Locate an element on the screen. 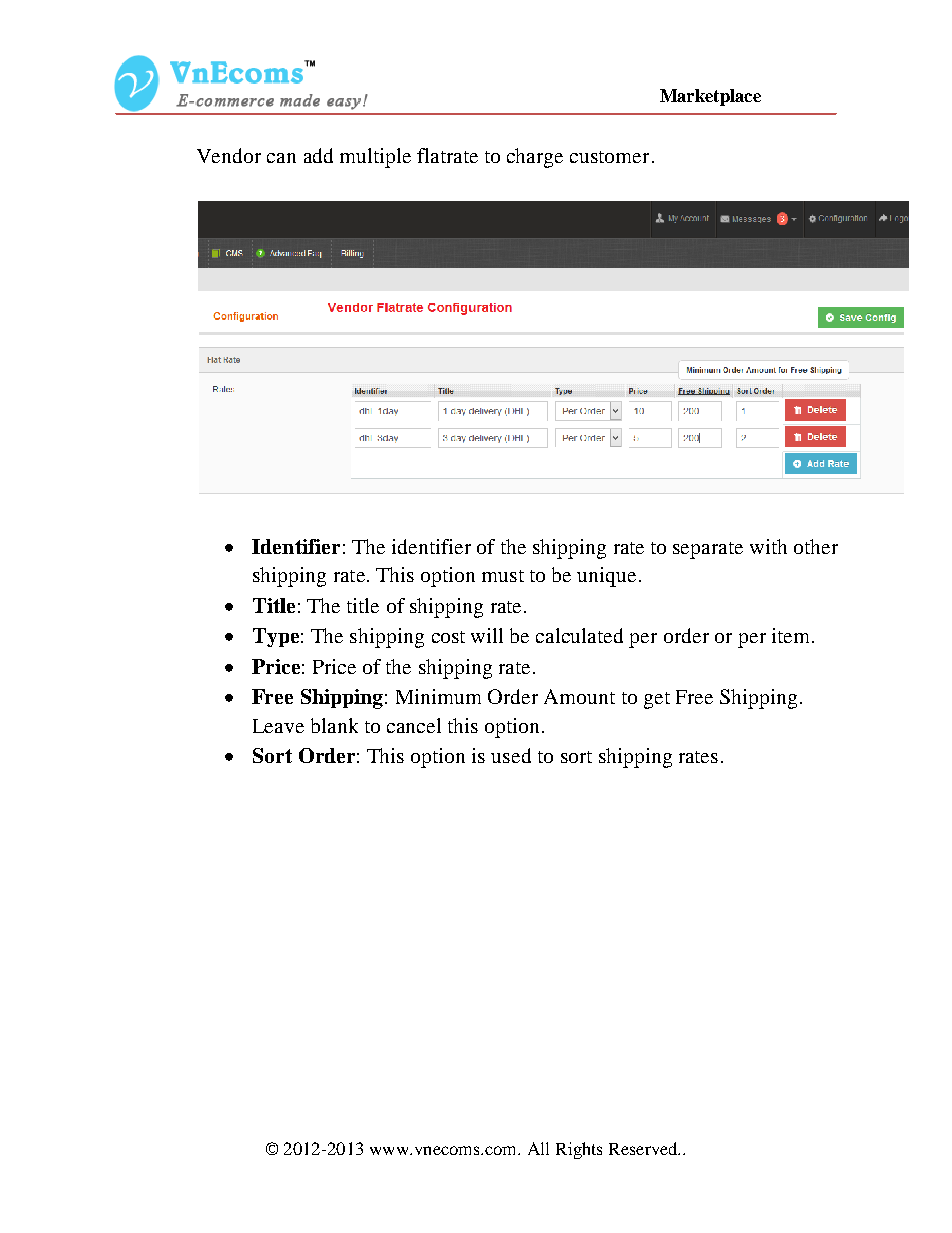 The image size is (952, 1233). charge is located at coordinates (535, 158).
